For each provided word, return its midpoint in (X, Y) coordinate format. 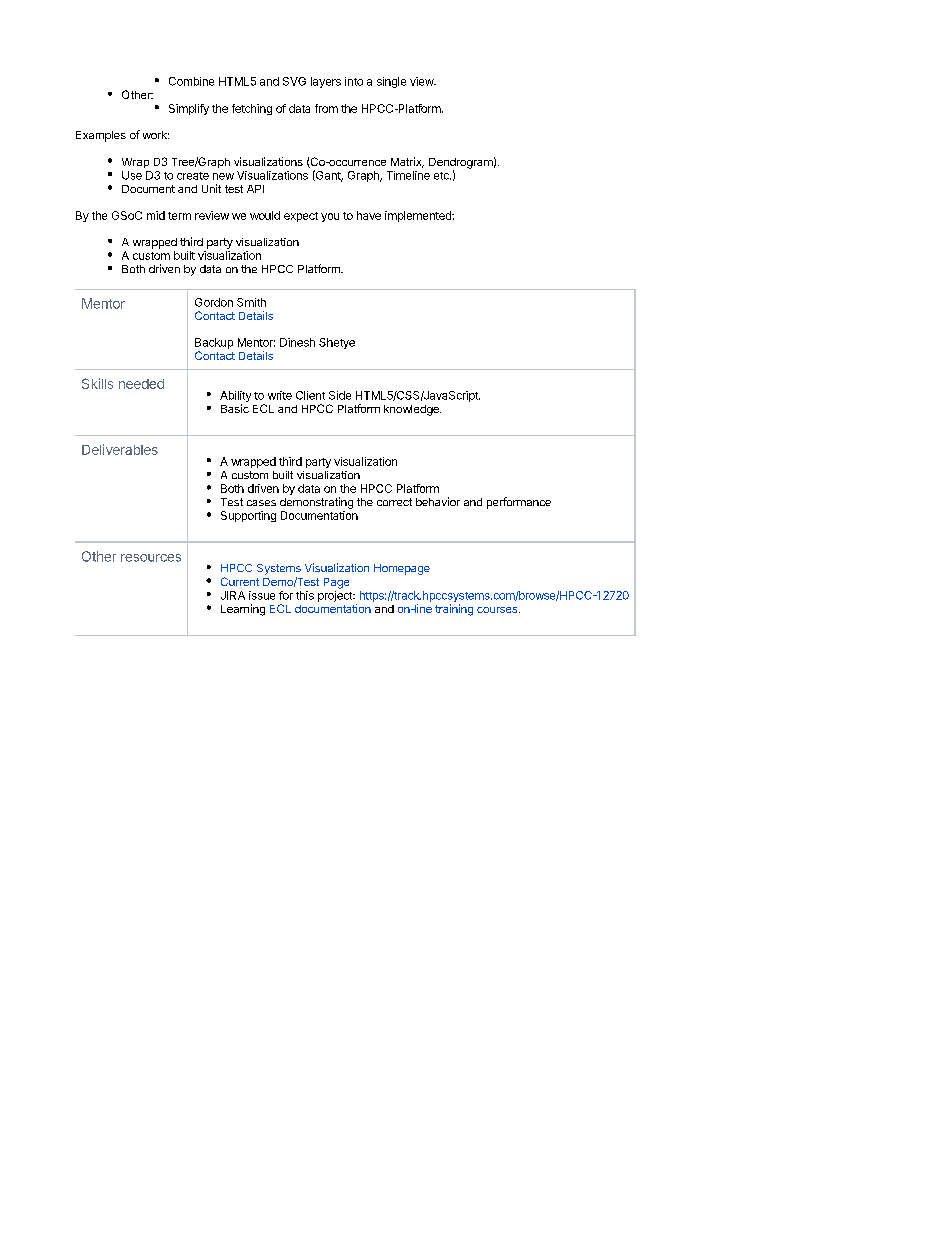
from (326, 108)
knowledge (412, 410)
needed (141, 384)
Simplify (189, 109)
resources (151, 558)
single (391, 82)
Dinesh (297, 342)
